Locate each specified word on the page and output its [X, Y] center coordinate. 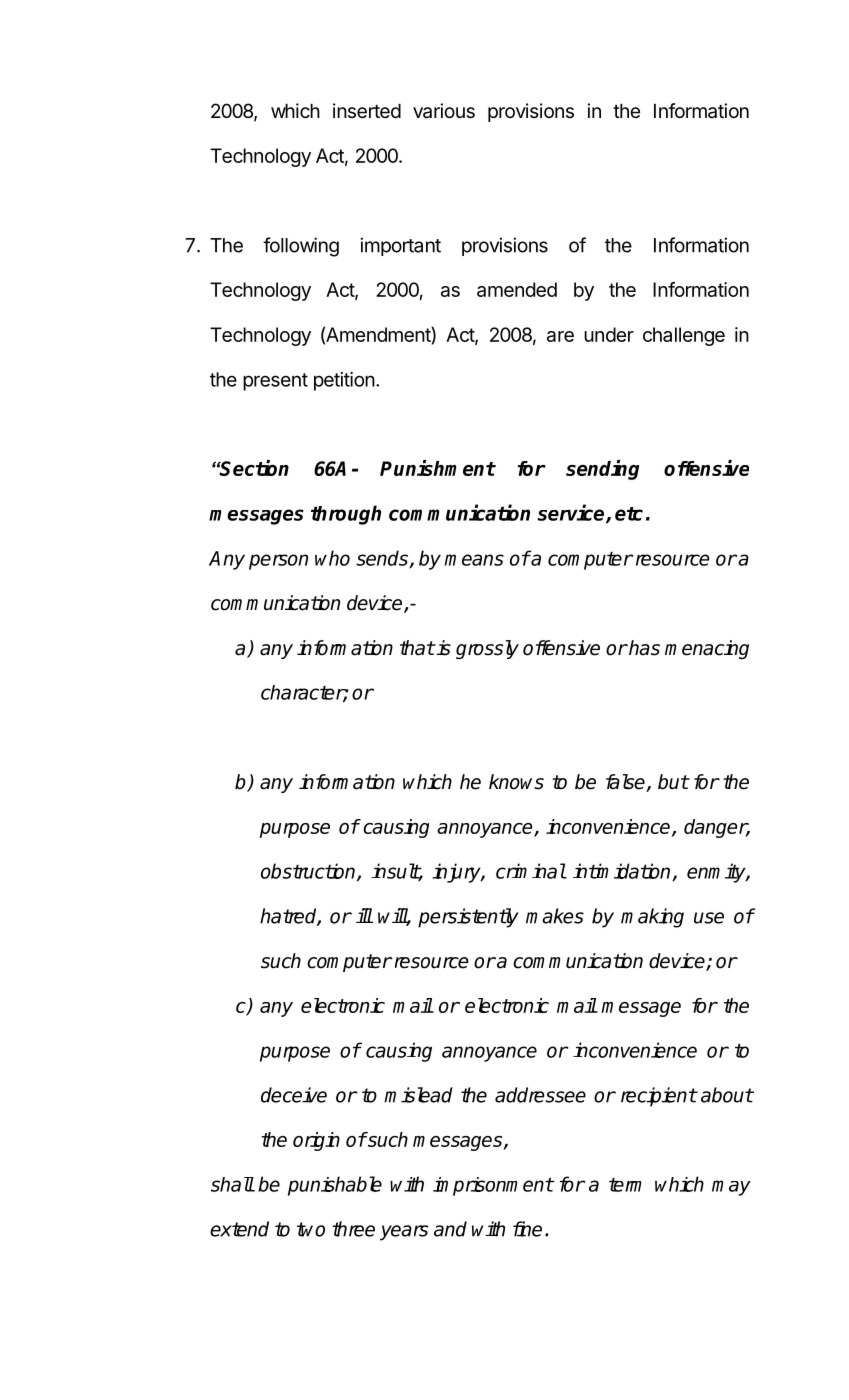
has [643, 648]
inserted [367, 111]
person [278, 562]
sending [603, 470]
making [652, 918]
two [311, 1229]
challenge [684, 336]
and [450, 1229]
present [275, 382]
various [444, 111]
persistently [468, 918]
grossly [487, 649]
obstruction [309, 872]
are [560, 336]
